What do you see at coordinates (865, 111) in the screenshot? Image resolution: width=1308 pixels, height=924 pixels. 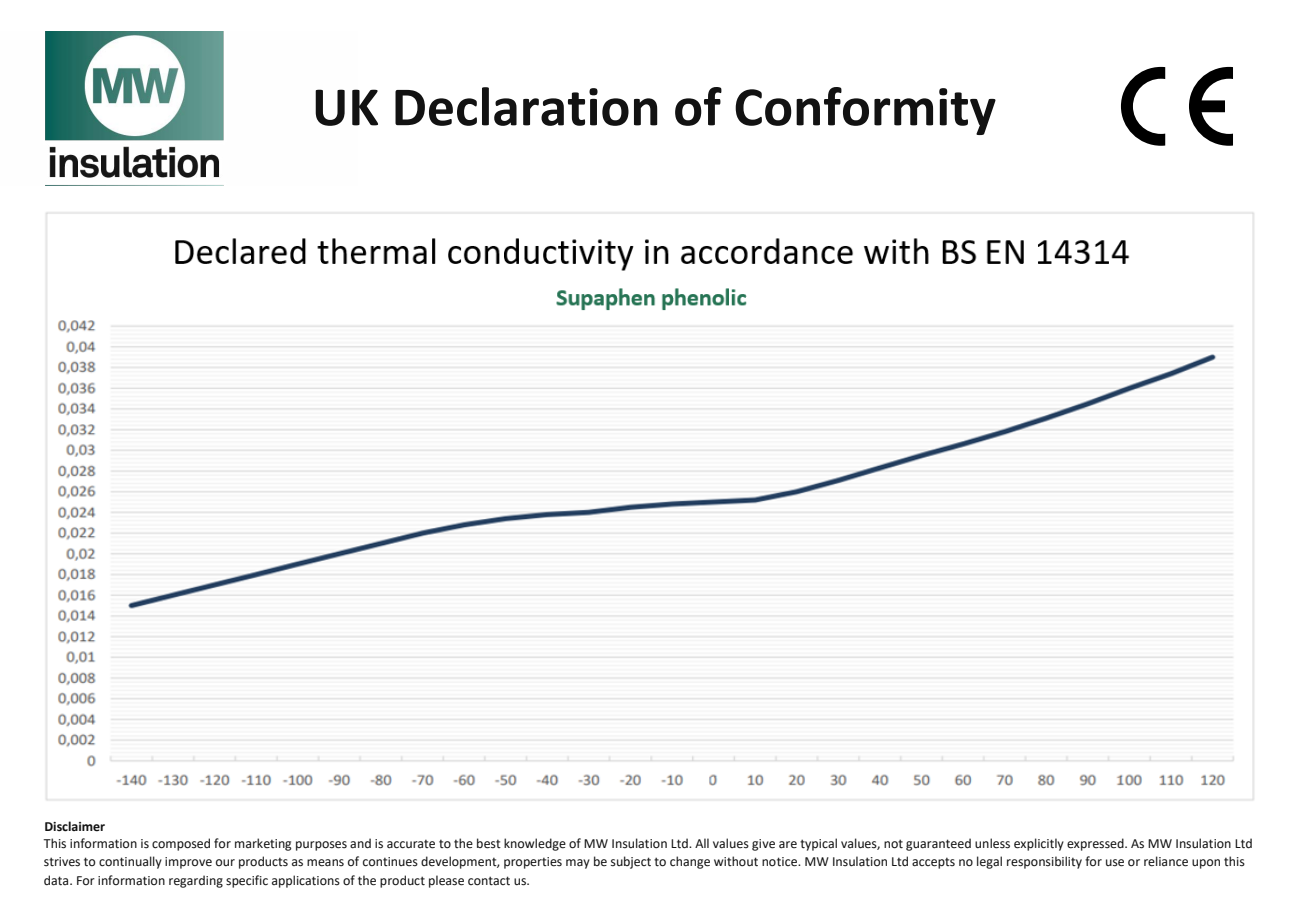 I see `Conformity` at bounding box center [865, 111].
